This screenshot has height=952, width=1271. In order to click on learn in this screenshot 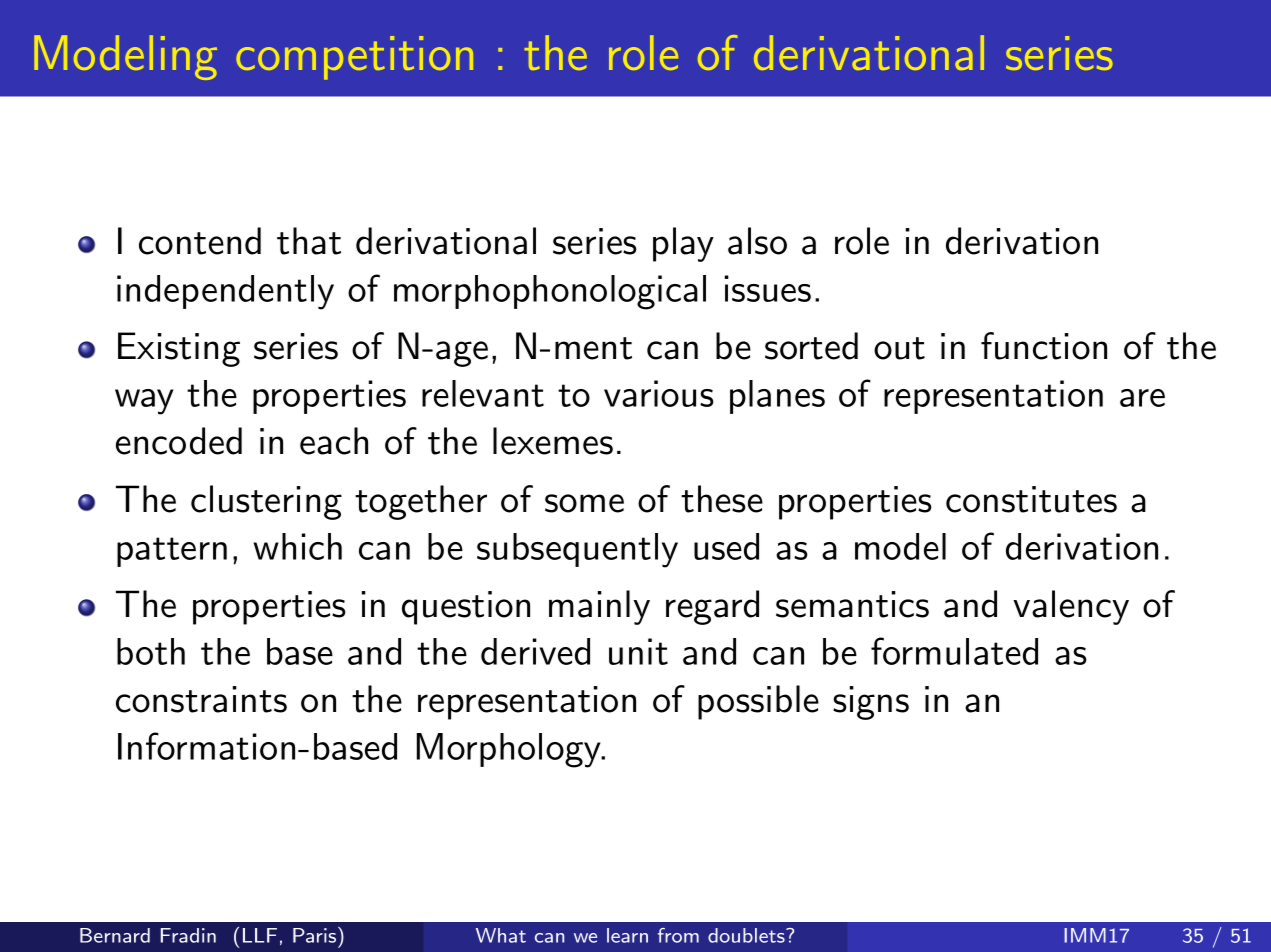, I will do `click(627, 935)`.
